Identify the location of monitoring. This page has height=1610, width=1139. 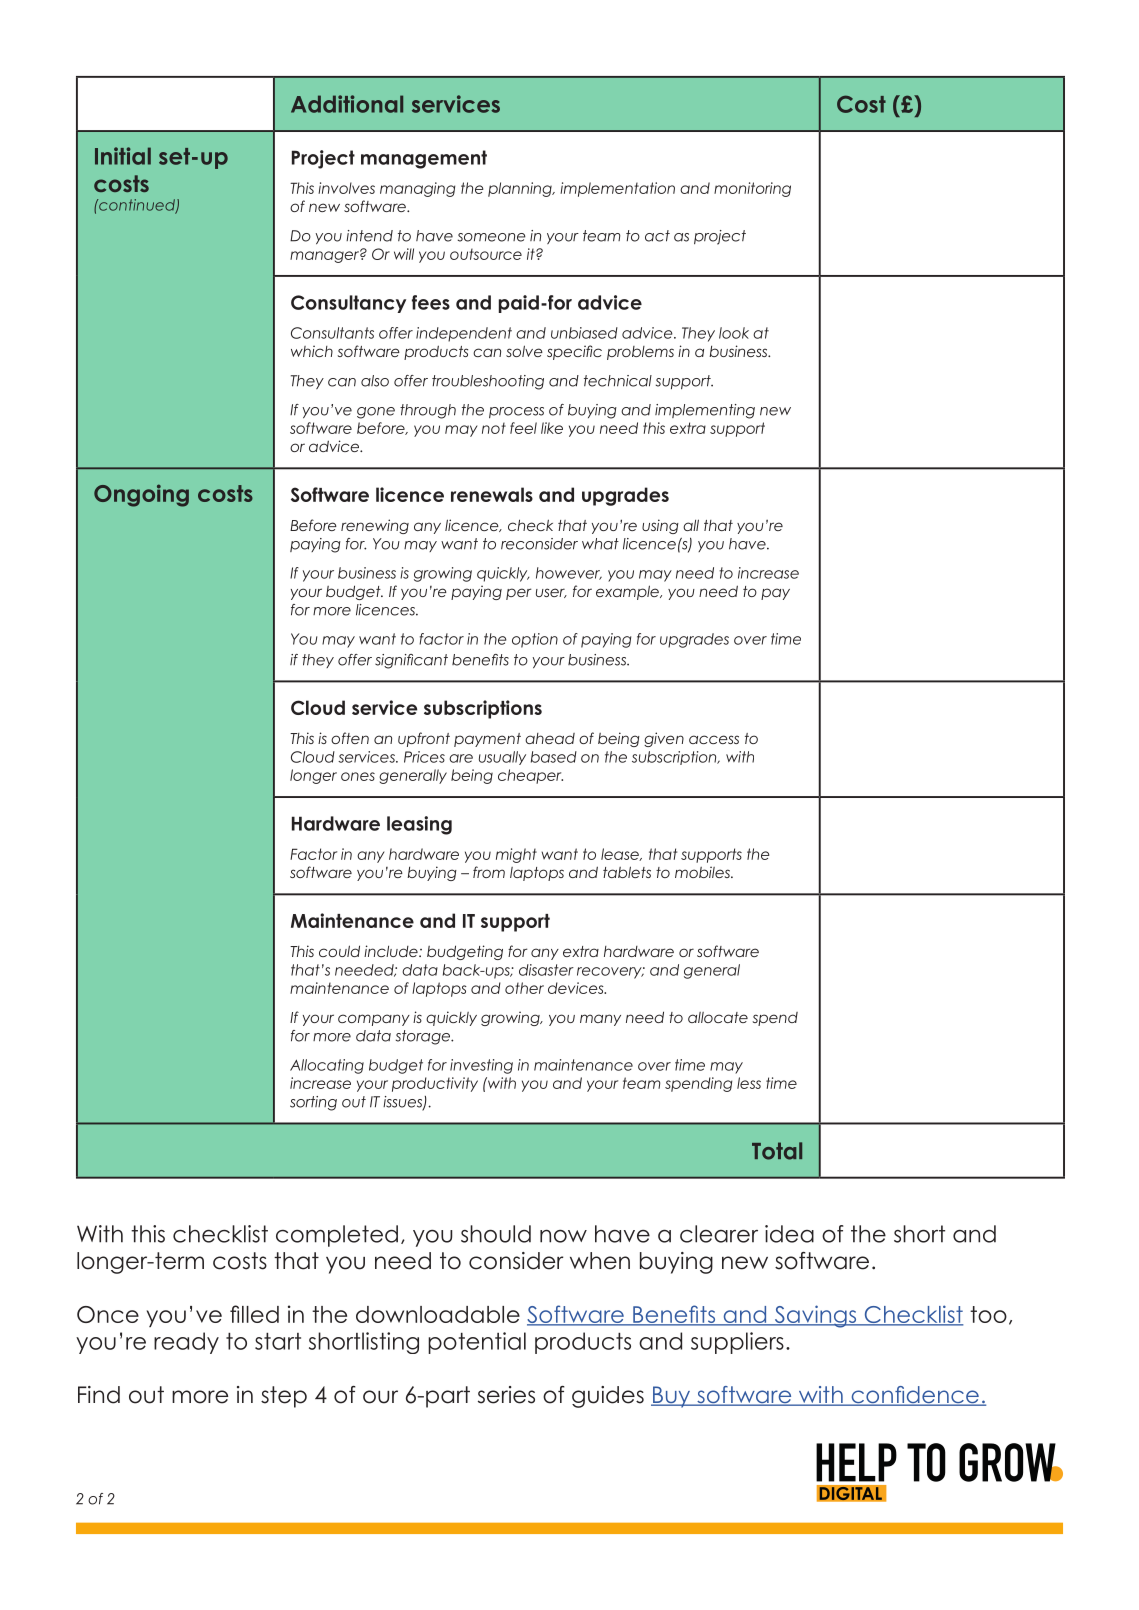
(752, 189).
